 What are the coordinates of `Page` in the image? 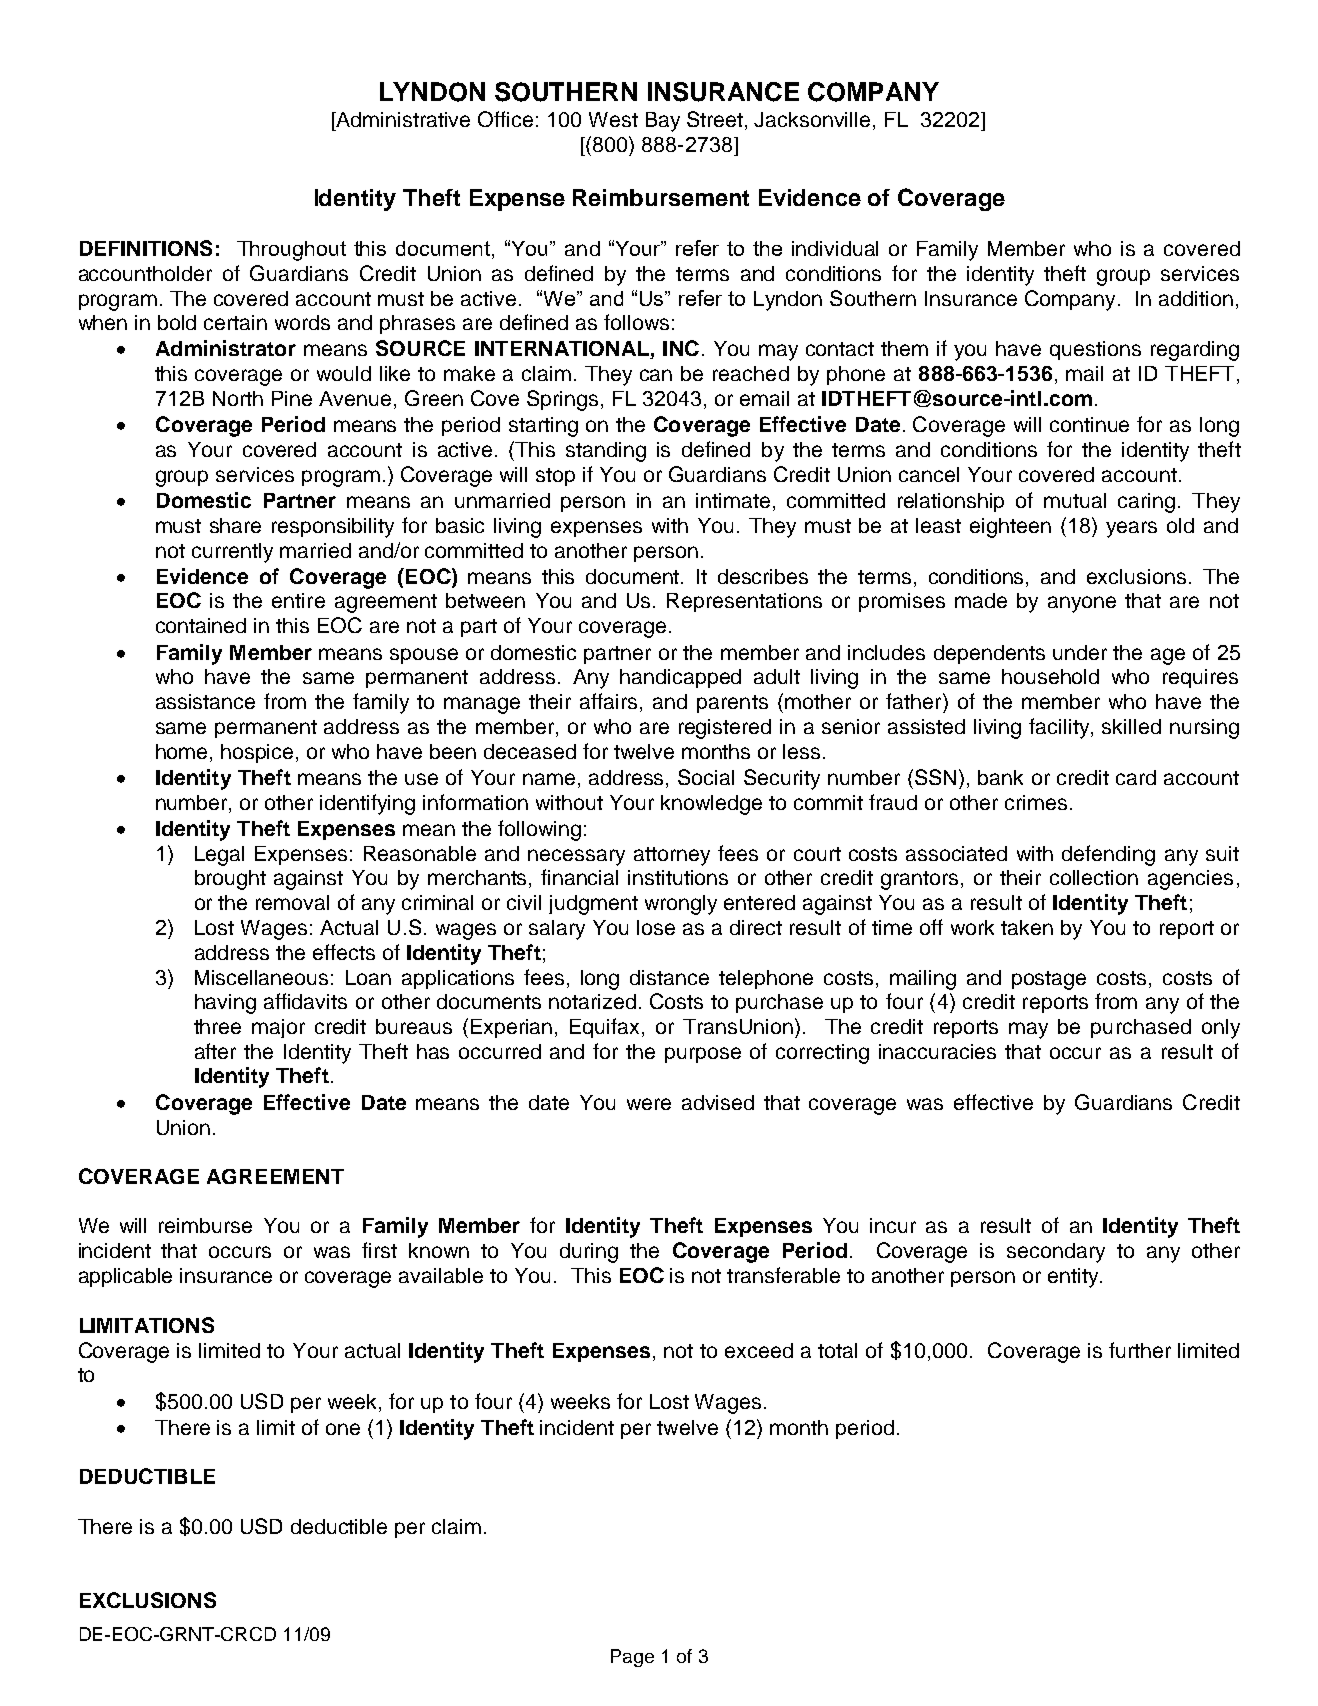 It's located at (632, 1658).
